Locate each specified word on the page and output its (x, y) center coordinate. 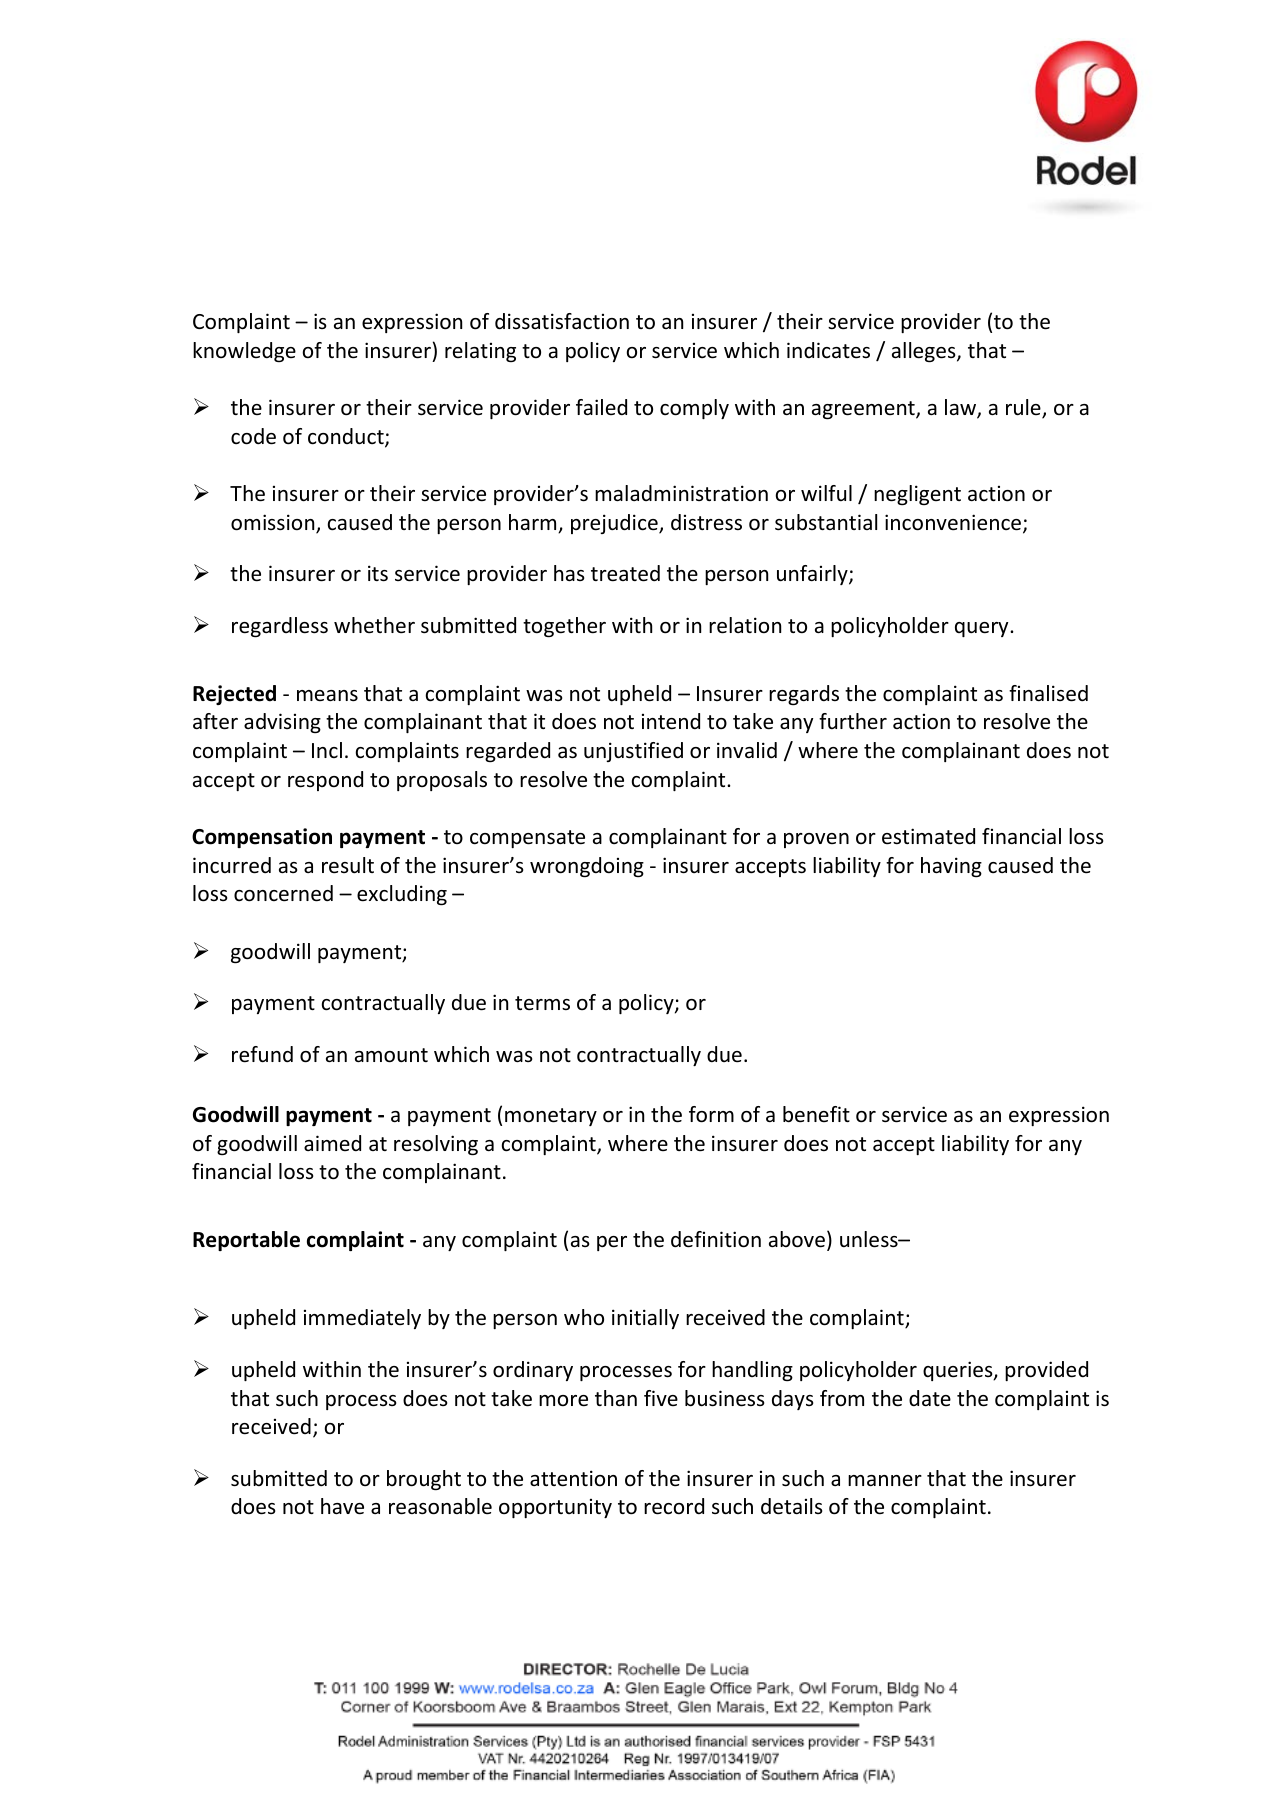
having (951, 867)
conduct (347, 437)
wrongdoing (587, 867)
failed (601, 407)
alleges (925, 352)
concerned (283, 893)
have (342, 1506)
